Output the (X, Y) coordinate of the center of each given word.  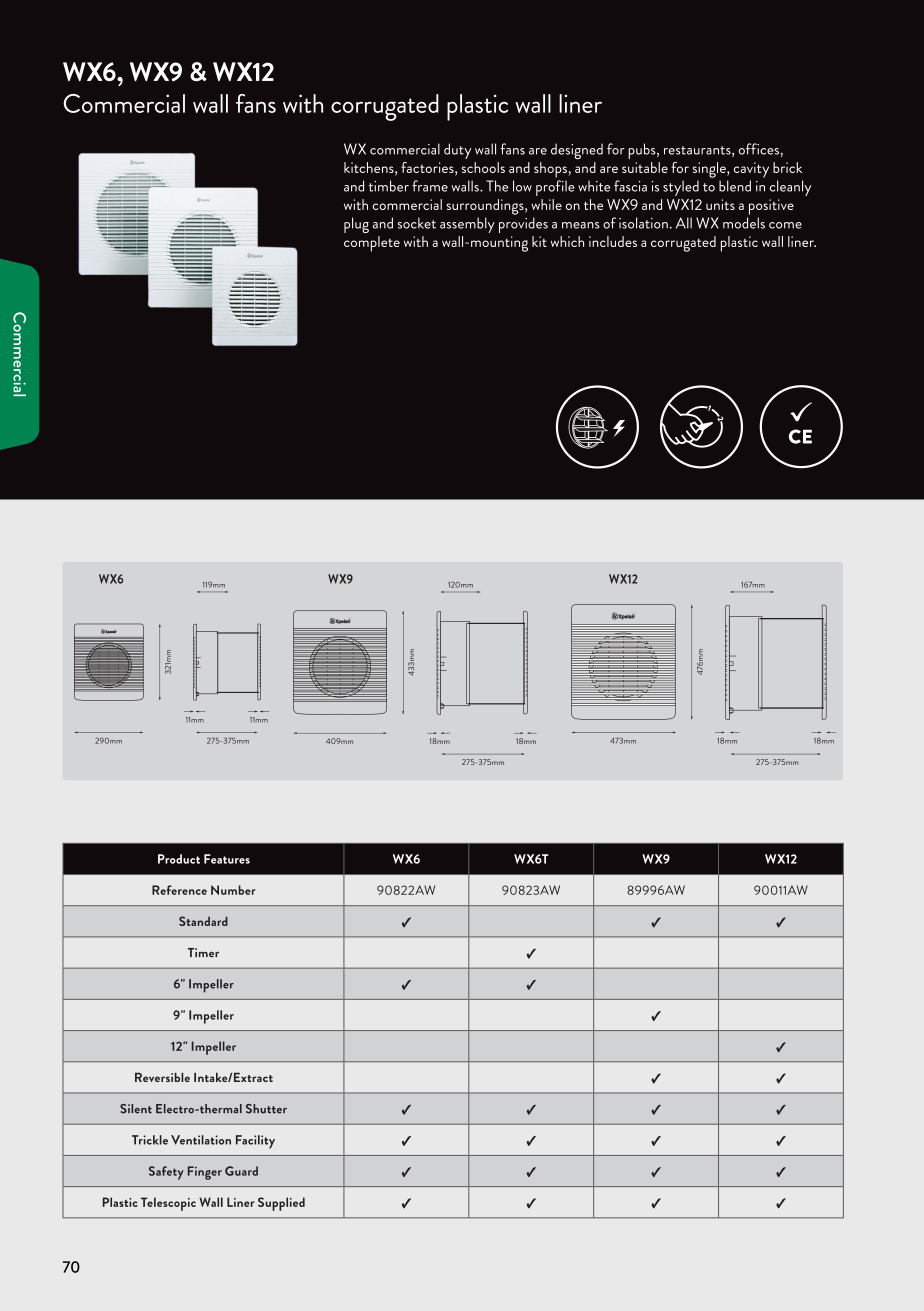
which (567, 241)
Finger (205, 1173)
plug (356, 225)
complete (372, 244)
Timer (203, 953)
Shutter (266, 1109)
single (710, 170)
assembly (467, 225)
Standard (203, 921)
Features (227, 859)
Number (233, 890)
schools (483, 167)
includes (613, 241)
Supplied (281, 1204)
